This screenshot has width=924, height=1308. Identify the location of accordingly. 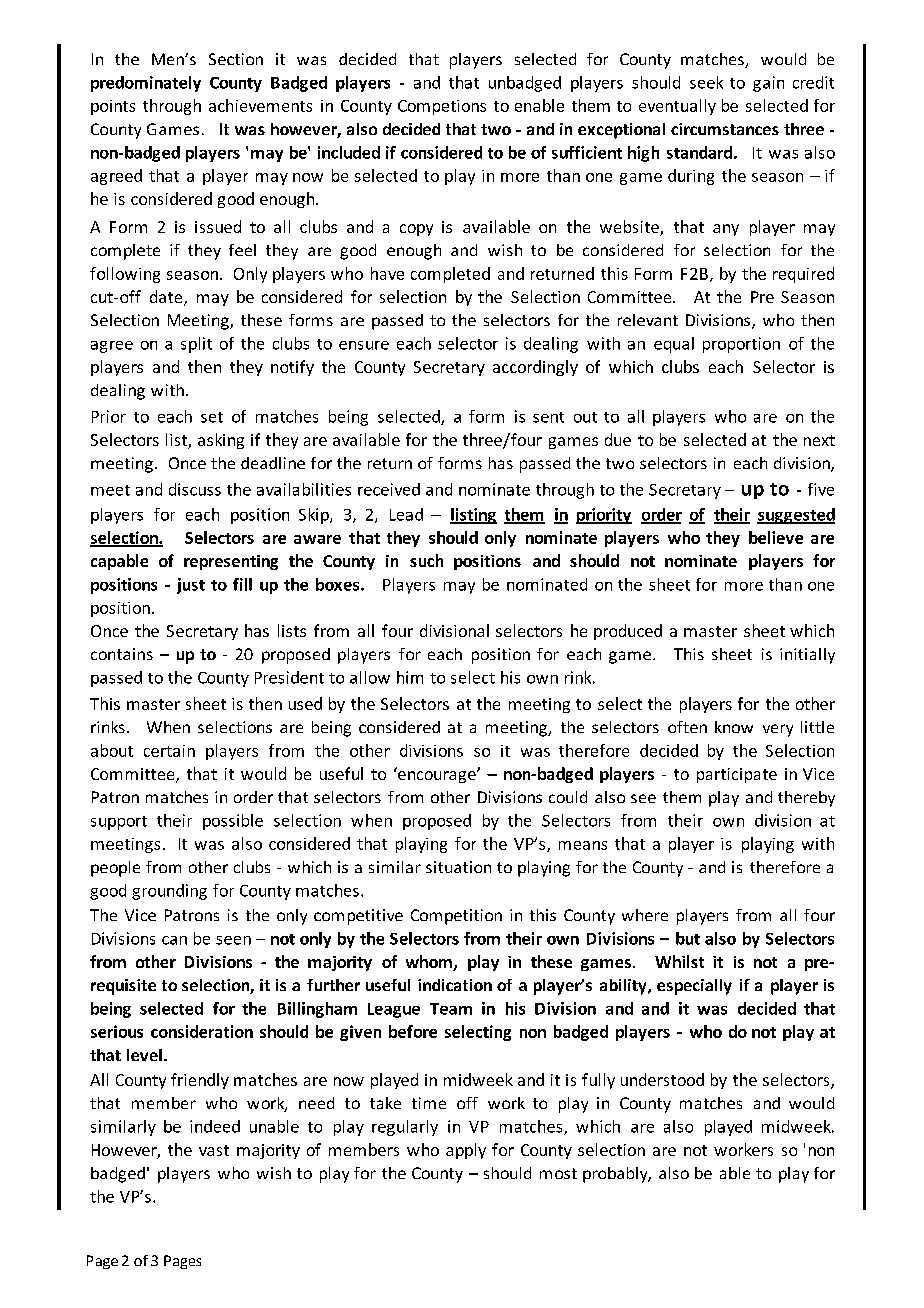
(535, 368).
